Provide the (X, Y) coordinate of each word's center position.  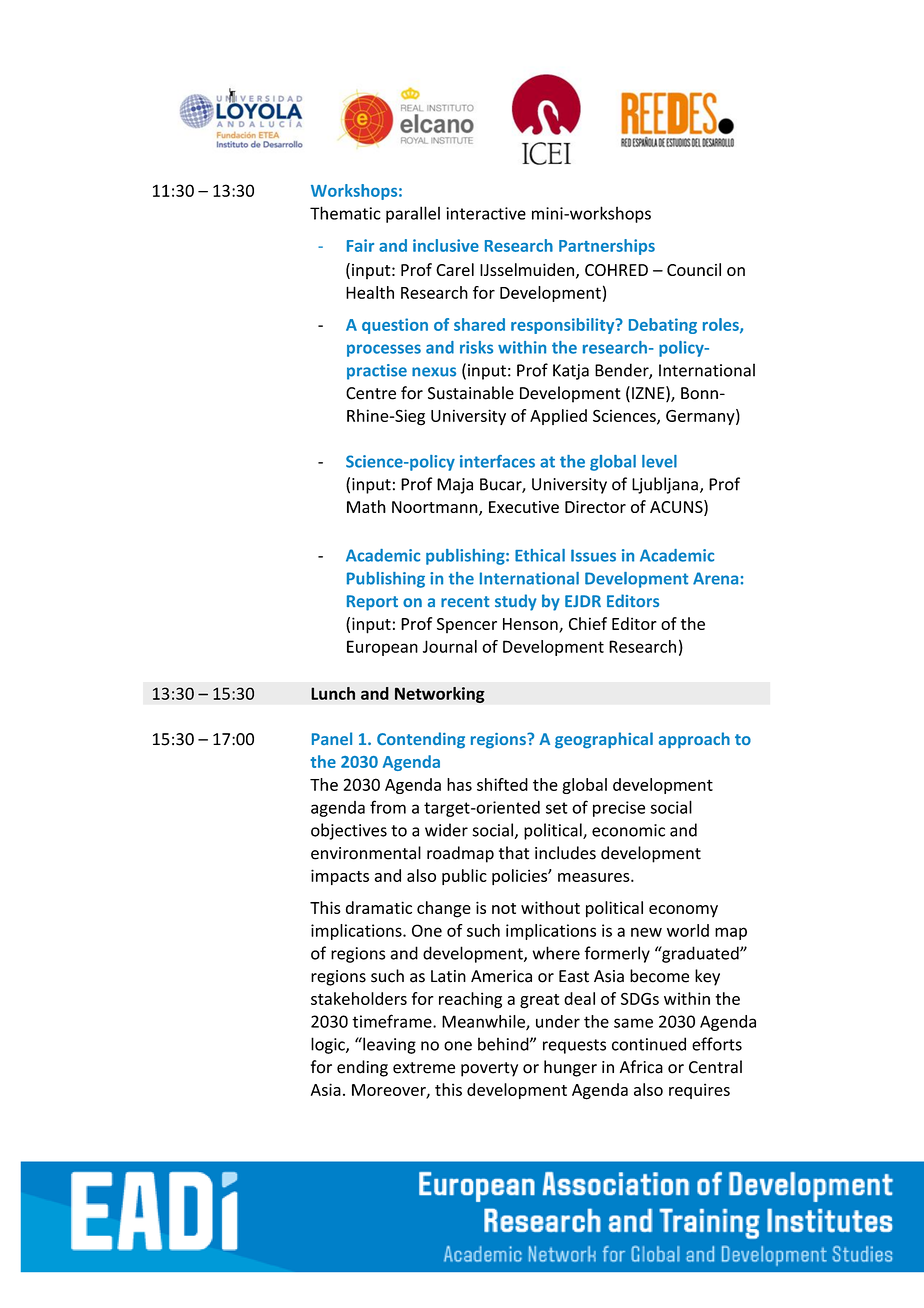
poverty (489, 1069)
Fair (360, 245)
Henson (531, 625)
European (382, 648)
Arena (715, 578)
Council (694, 269)
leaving (388, 1045)
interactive (486, 213)
